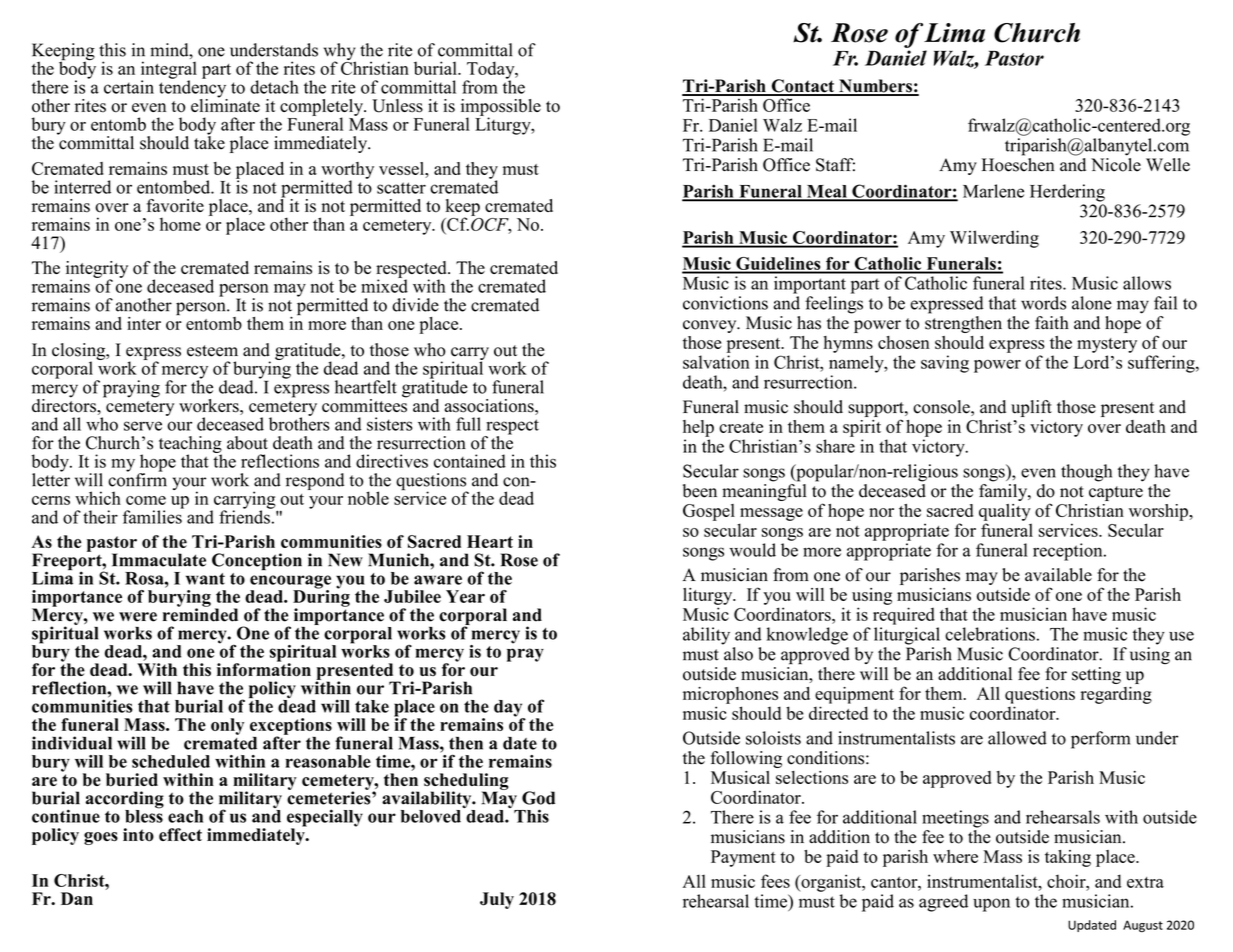 The image size is (1233, 952). I want to click on Numbers, so click(875, 87).
